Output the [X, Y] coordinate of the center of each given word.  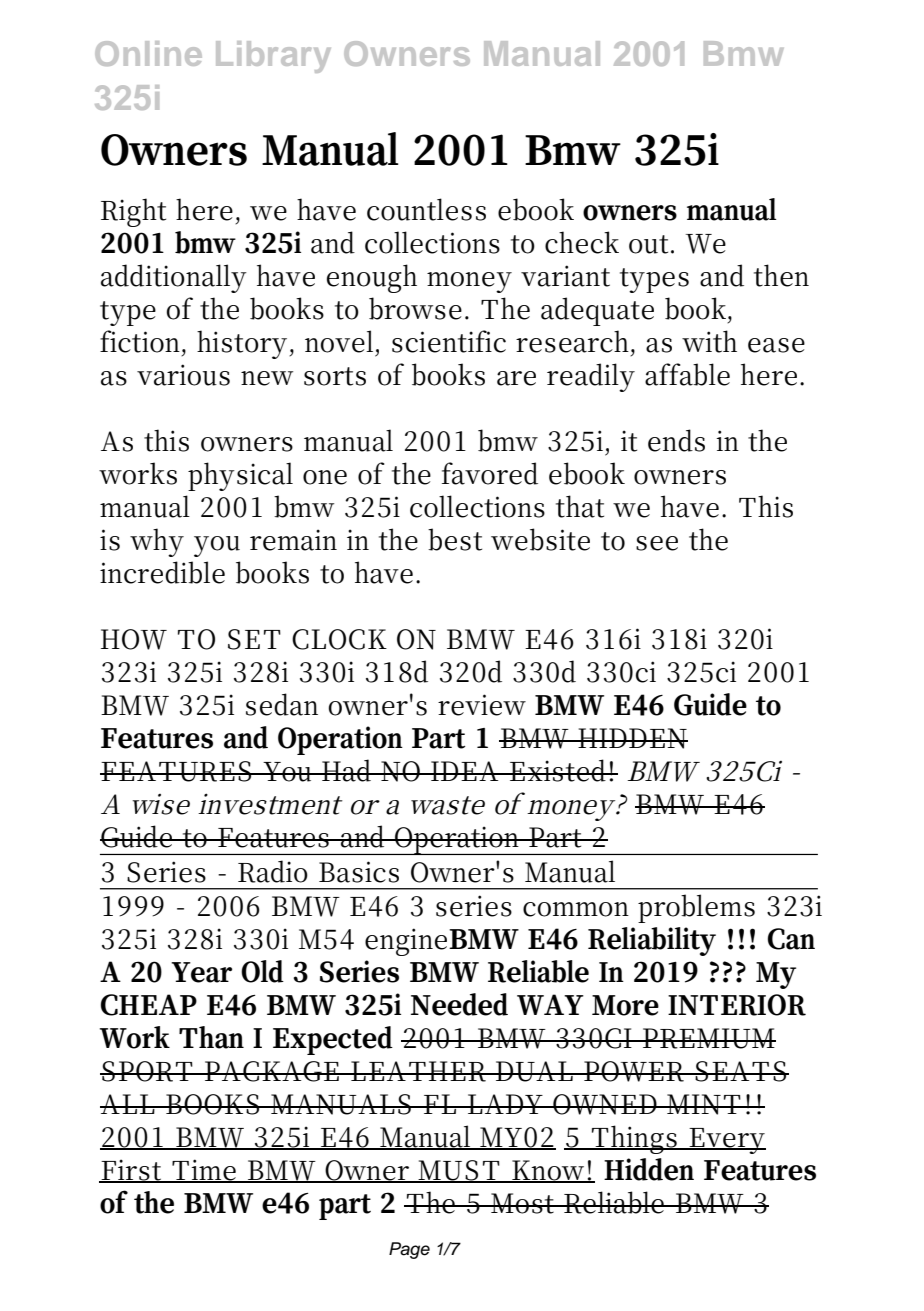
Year [201, 972]
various [183, 375]
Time [203, 1171]
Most [522, 1203]
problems [696, 908]
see [657, 543]
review [482, 705]
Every [726, 1141]
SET [254, 639]
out [648, 244]
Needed [459, 1004]
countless [426, 209]
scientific [449, 341]
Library [273, 57]
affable [687, 374]
